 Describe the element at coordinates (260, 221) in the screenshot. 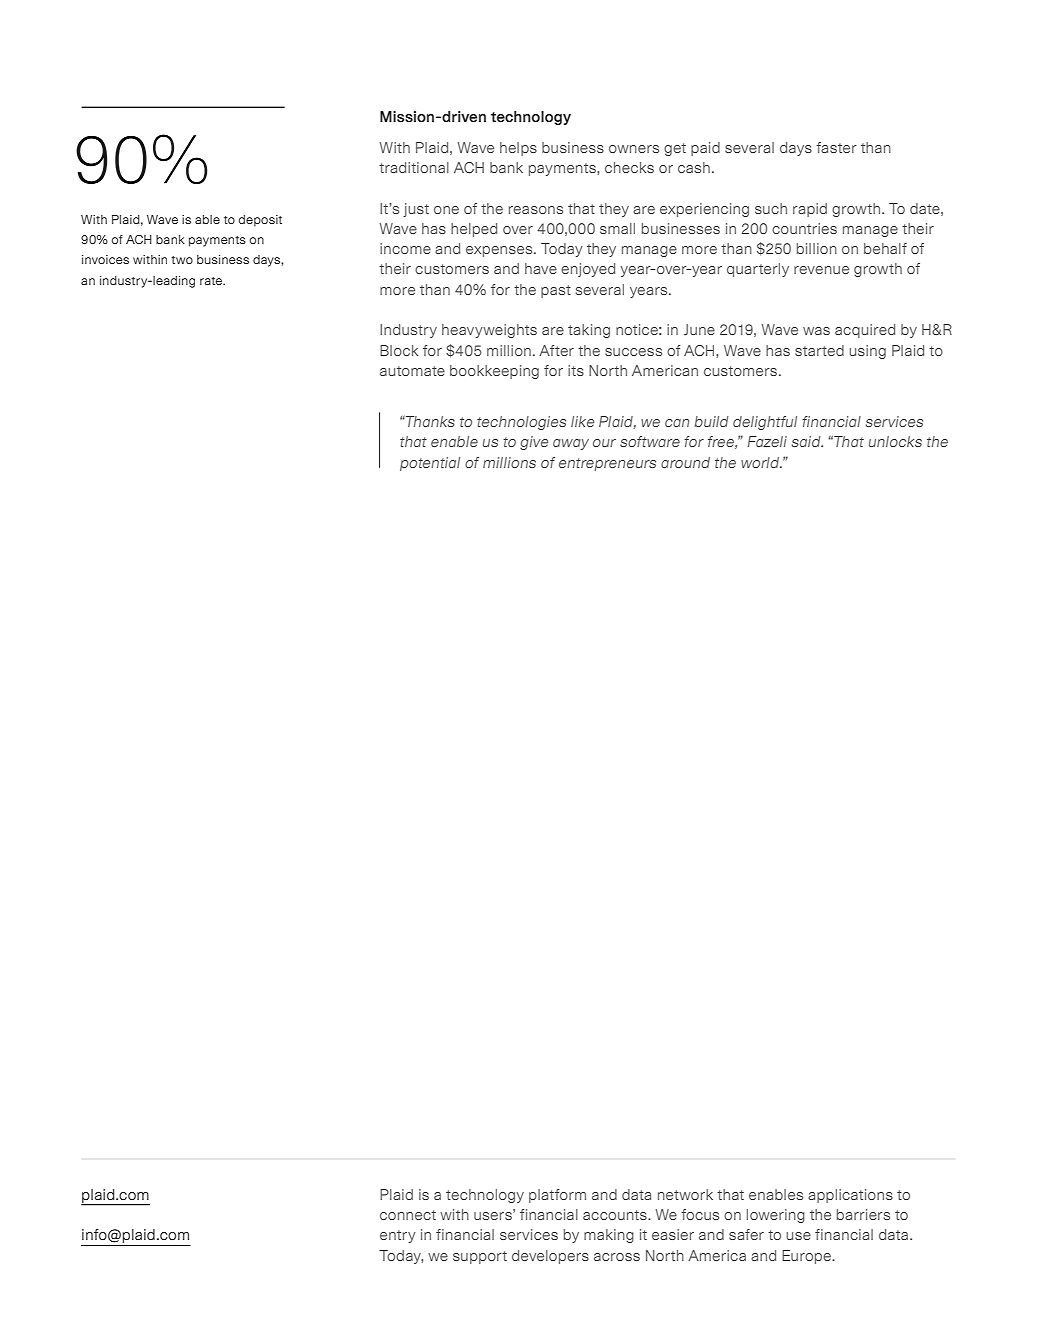

I see `deposit` at that location.
